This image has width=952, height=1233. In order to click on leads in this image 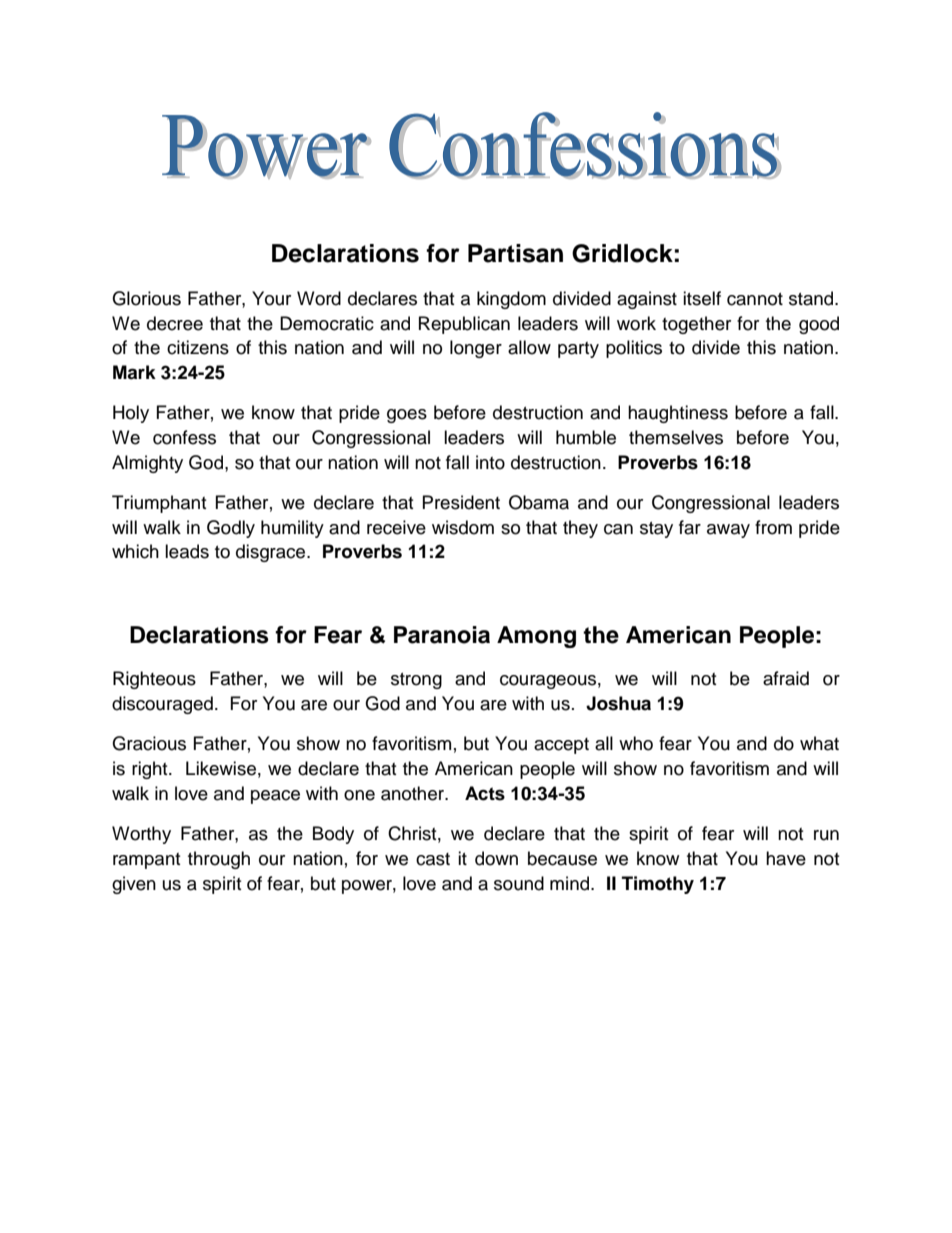, I will do `click(187, 551)`.
